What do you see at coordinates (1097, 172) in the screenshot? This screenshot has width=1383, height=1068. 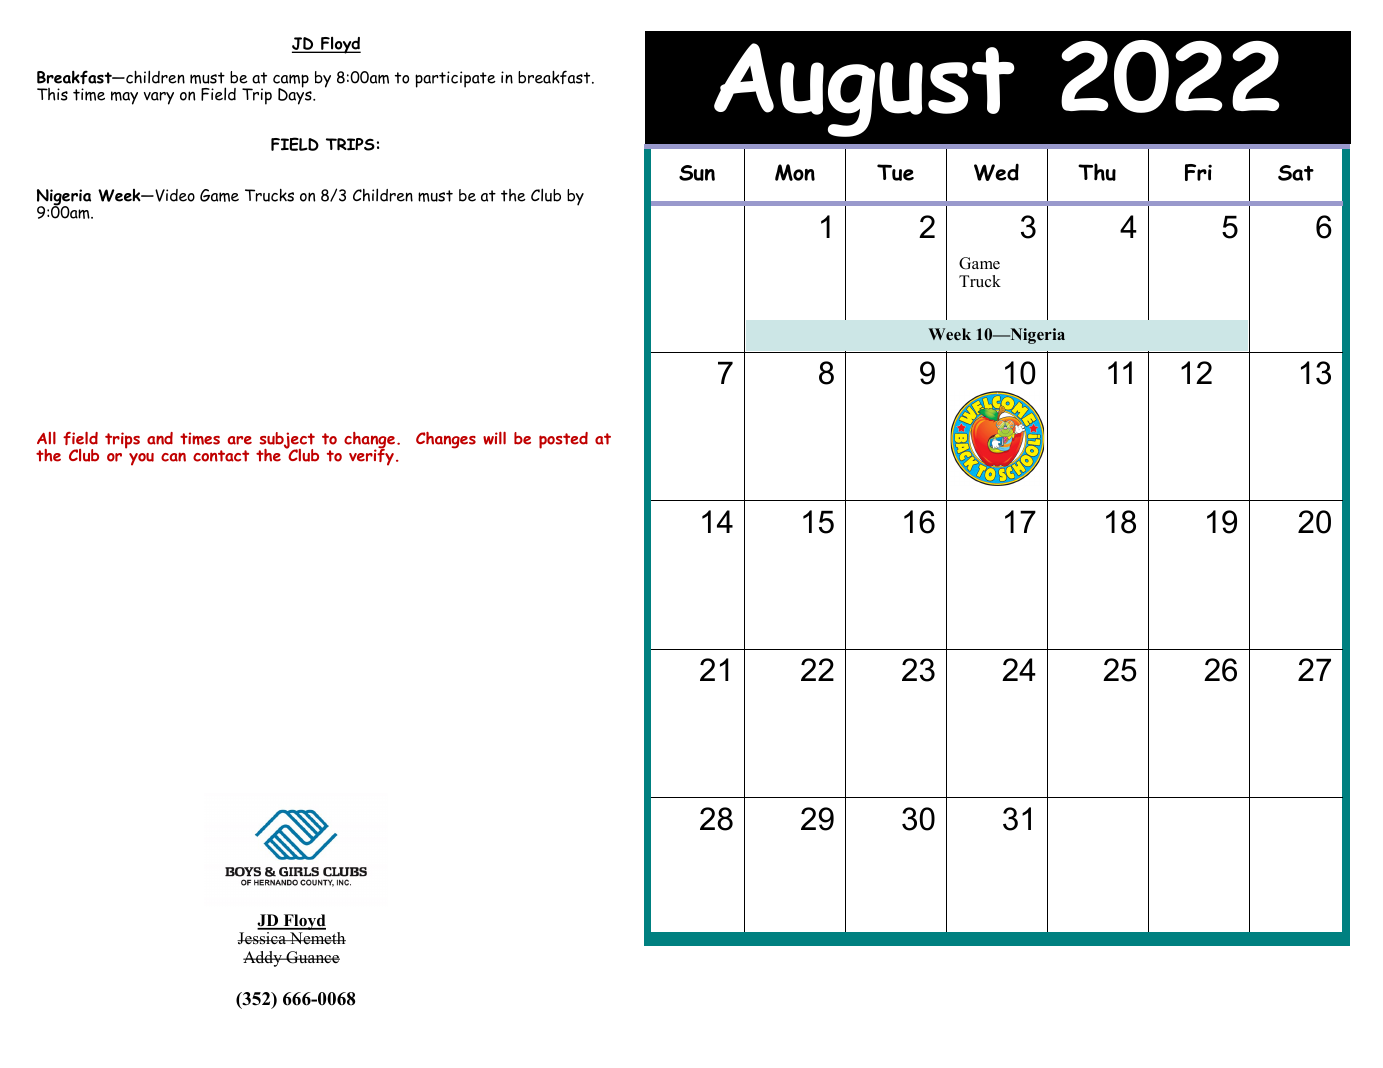 I see `Thu` at bounding box center [1097, 172].
